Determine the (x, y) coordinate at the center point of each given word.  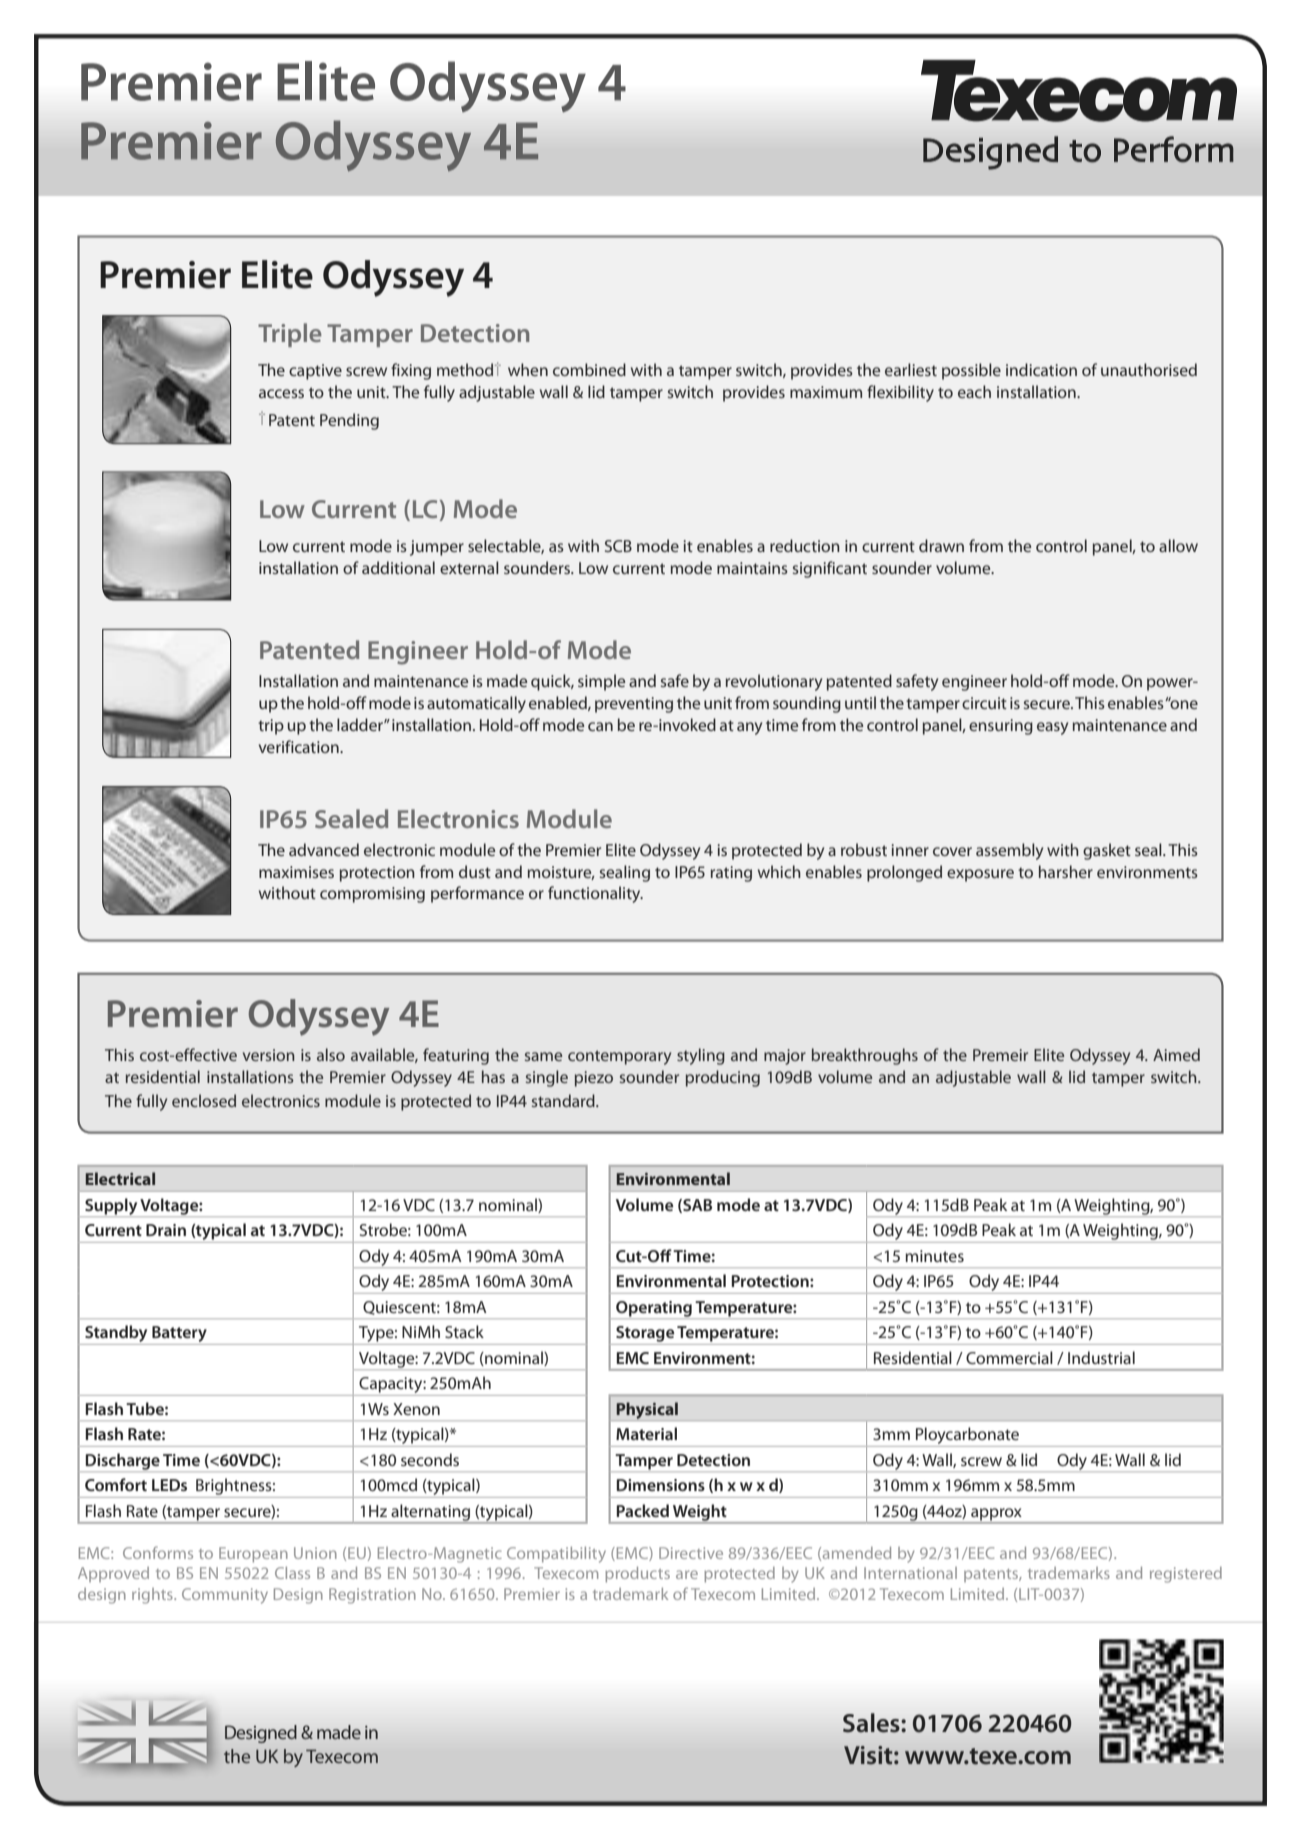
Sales (872, 1723)
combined (589, 369)
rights (153, 1596)
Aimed (1176, 1054)
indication (1041, 369)
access (281, 393)
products (637, 1575)
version (269, 1055)
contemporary (619, 1057)
